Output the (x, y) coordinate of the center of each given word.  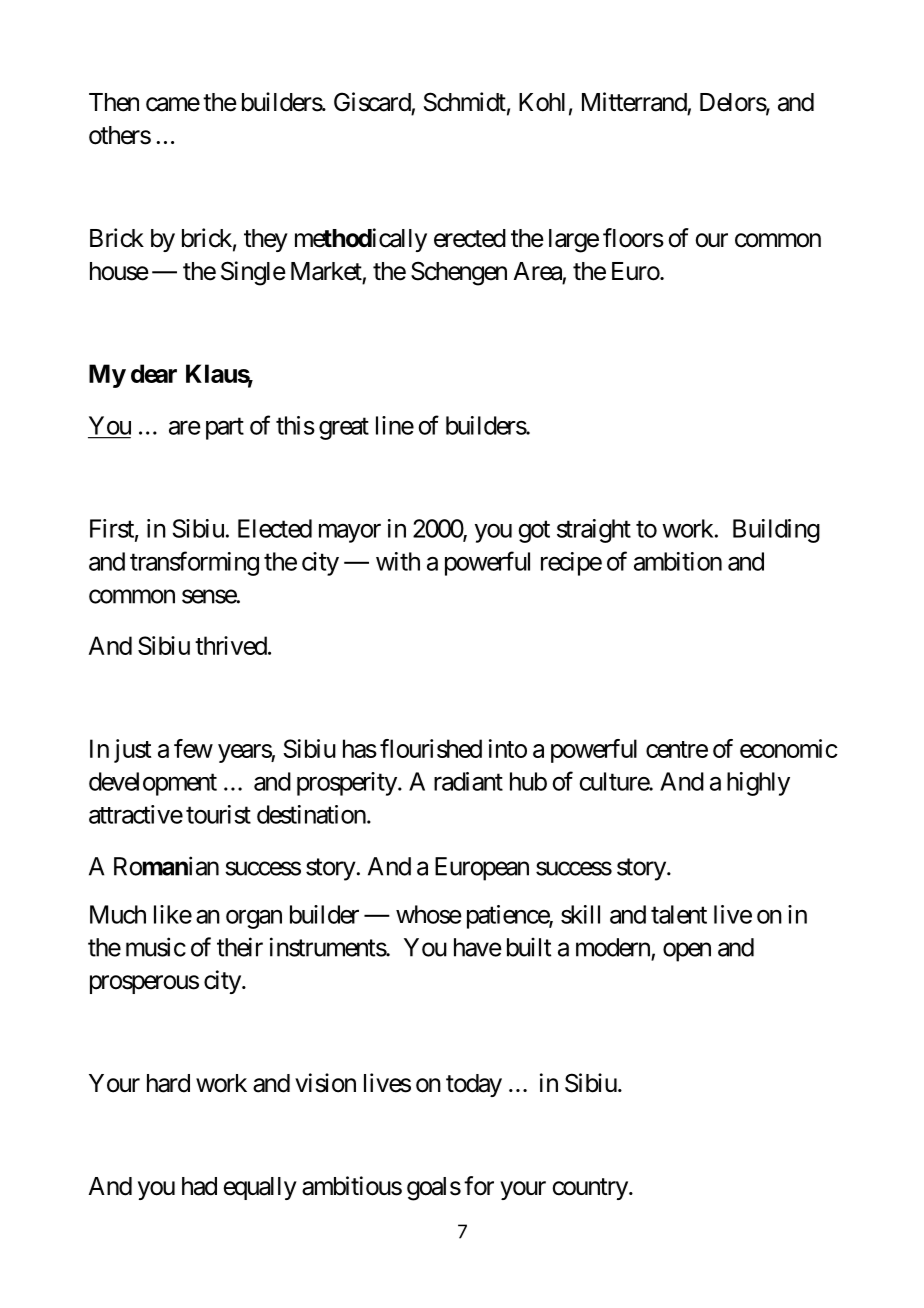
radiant (468, 781)
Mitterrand (634, 102)
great (344, 429)
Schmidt (465, 102)
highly (758, 784)
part (225, 429)
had (199, 1186)
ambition (678, 561)
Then (114, 102)
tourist (218, 814)
